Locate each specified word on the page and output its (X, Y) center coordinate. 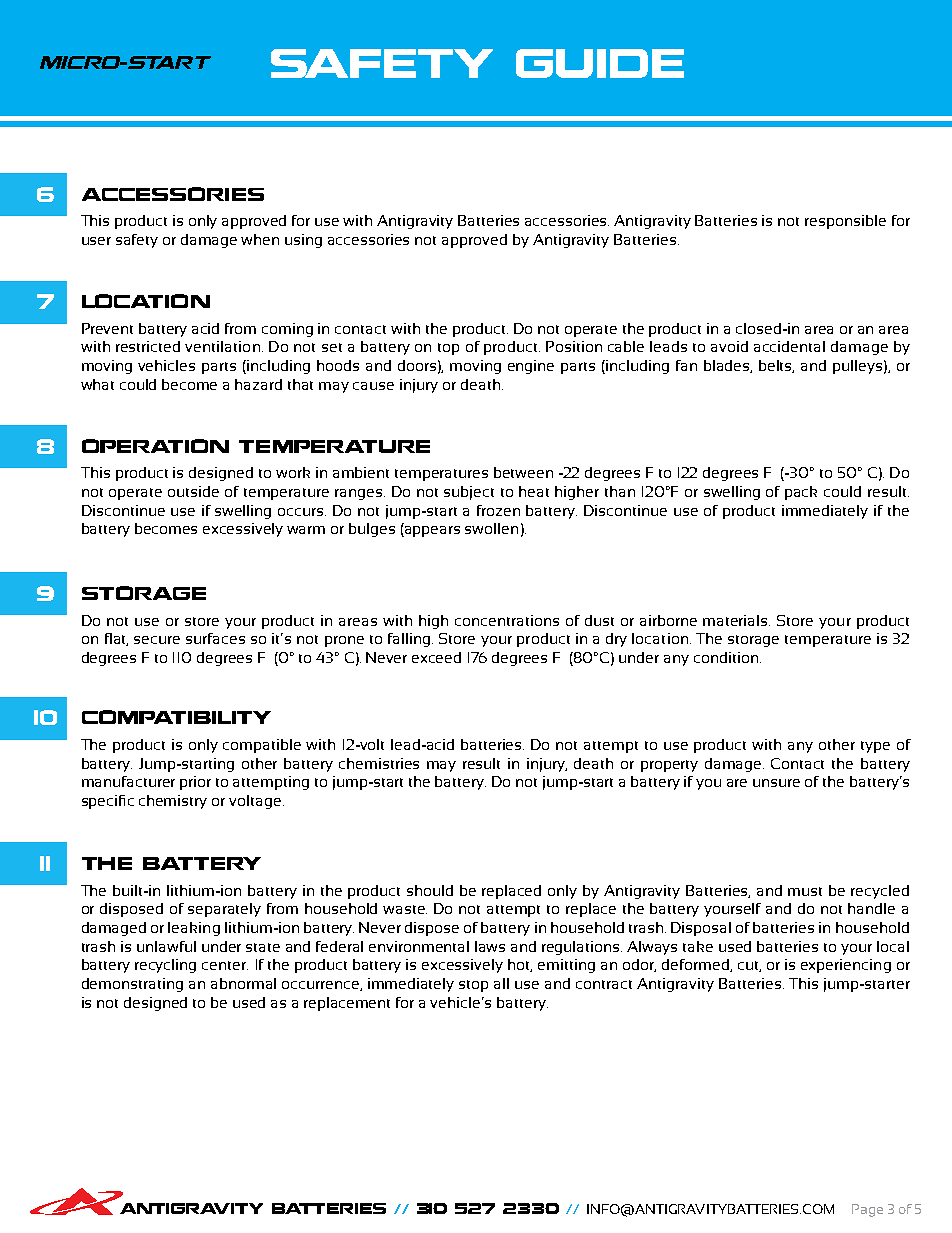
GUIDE (600, 63)
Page (867, 1210)
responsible (845, 222)
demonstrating (132, 985)
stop (473, 986)
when (260, 239)
